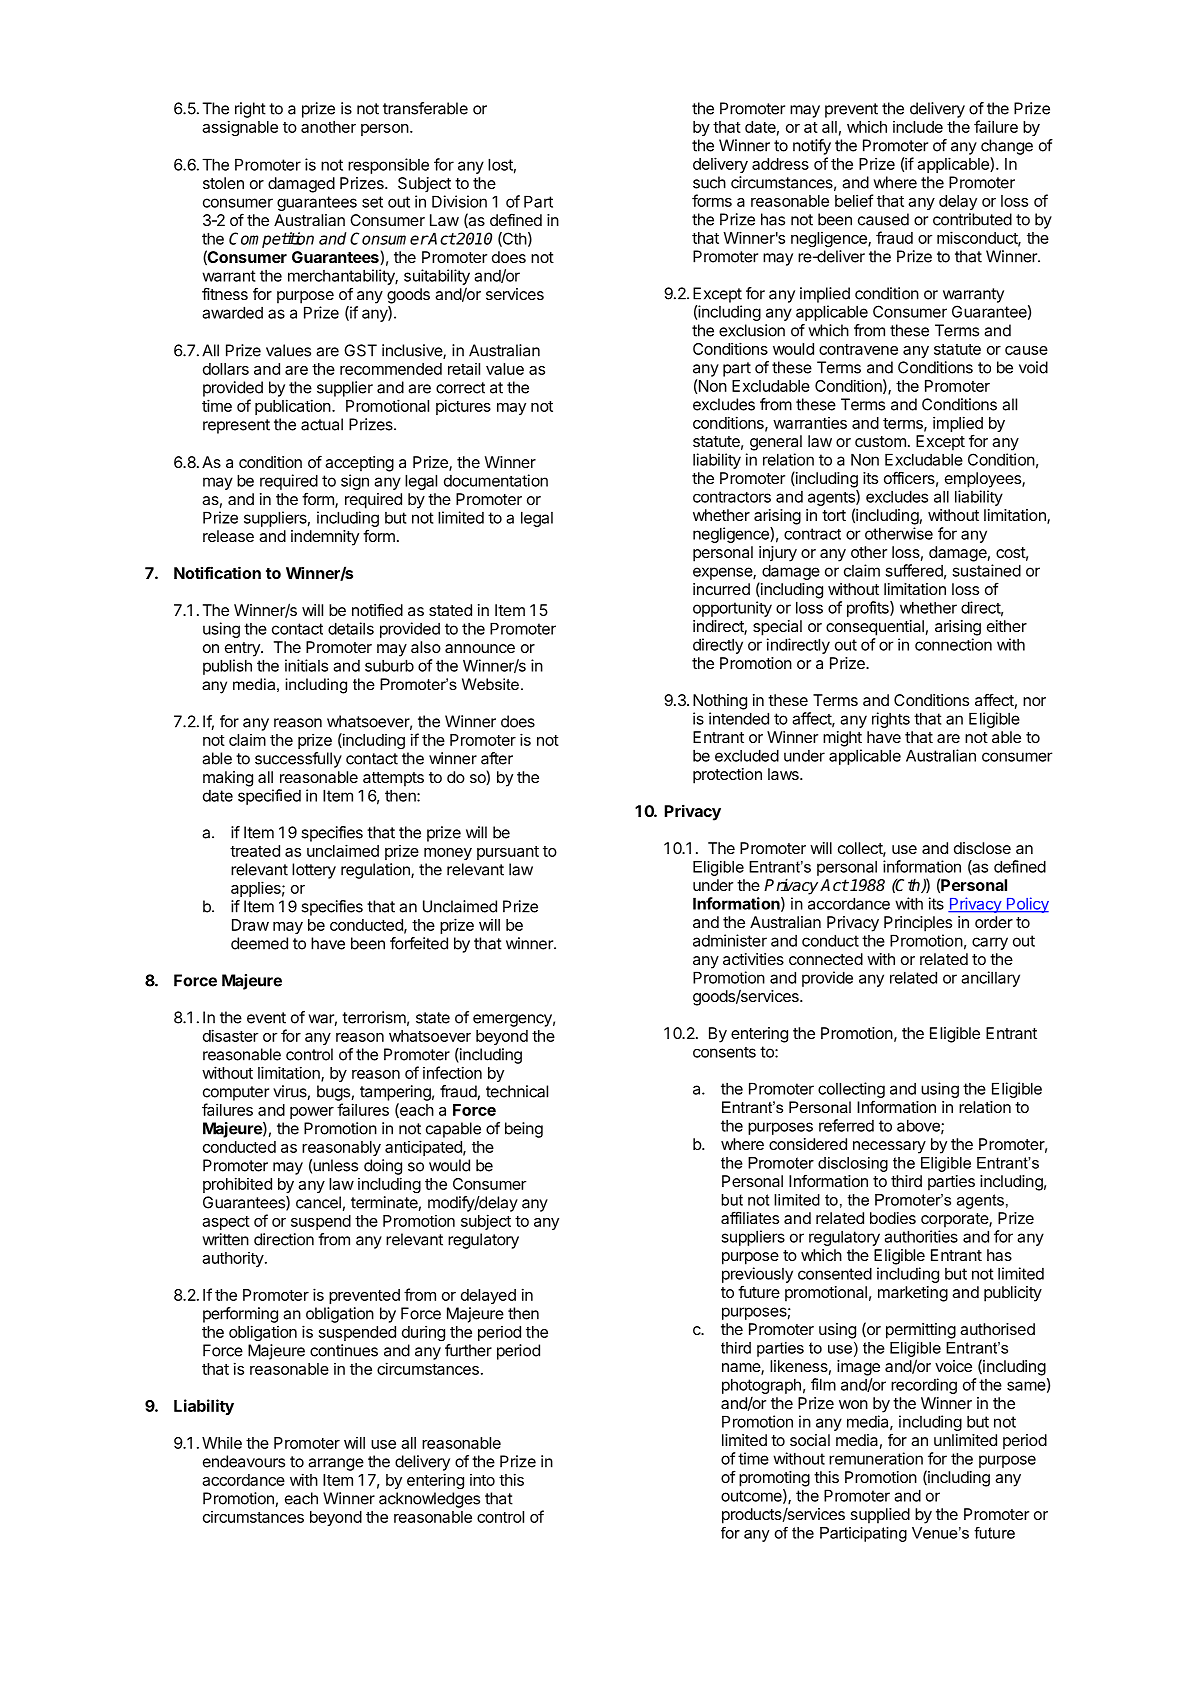 This document has height=1692, width=1197. What do you see at coordinates (953, 644) in the document?
I see `connection` at bounding box center [953, 644].
